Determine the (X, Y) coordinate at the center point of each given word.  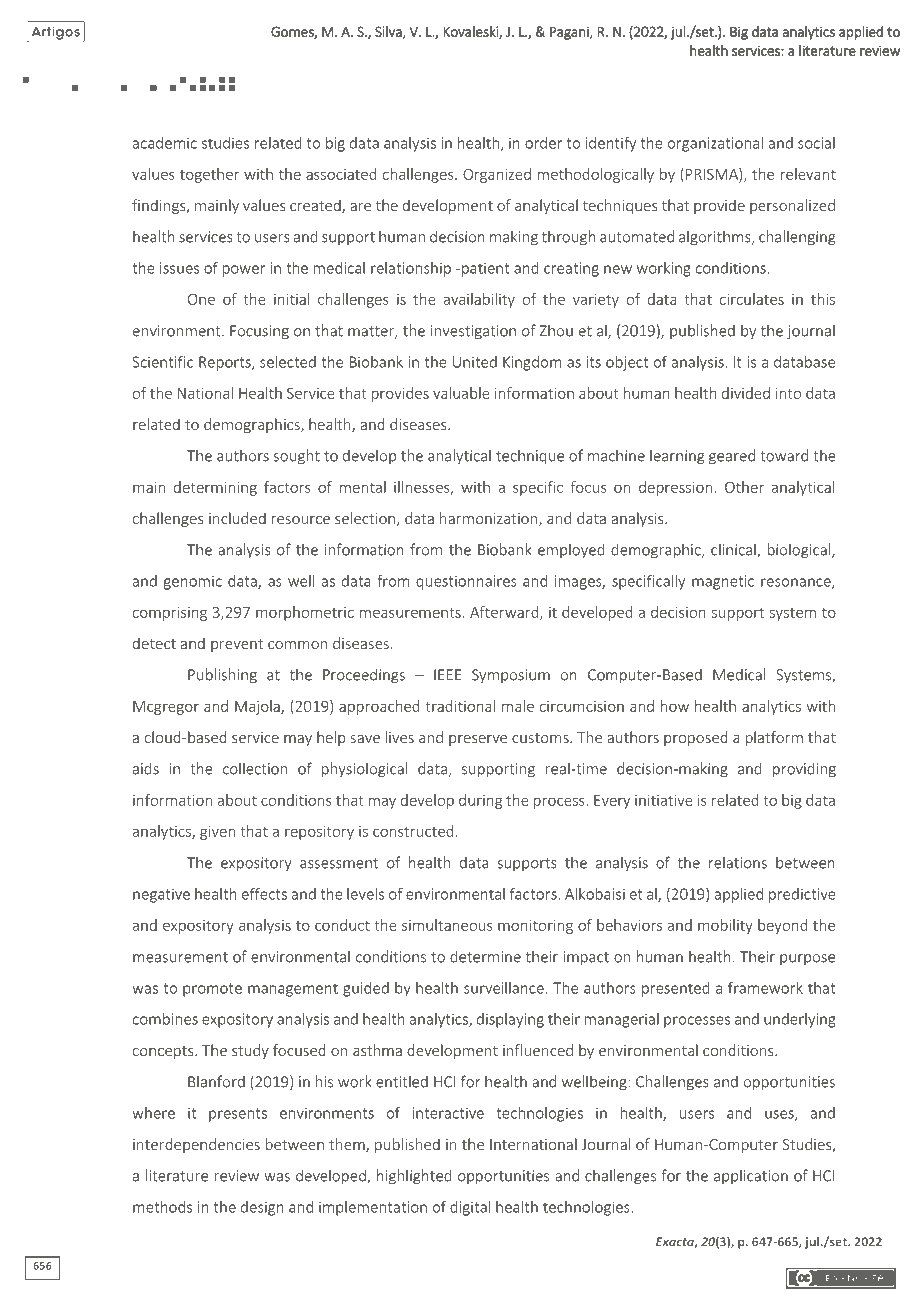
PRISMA (713, 175)
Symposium (511, 676)
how (675, 706)
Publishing (222, 676)
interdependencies (196, 1145)
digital (470, 1208)
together (209, 175)
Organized (497, 175)
